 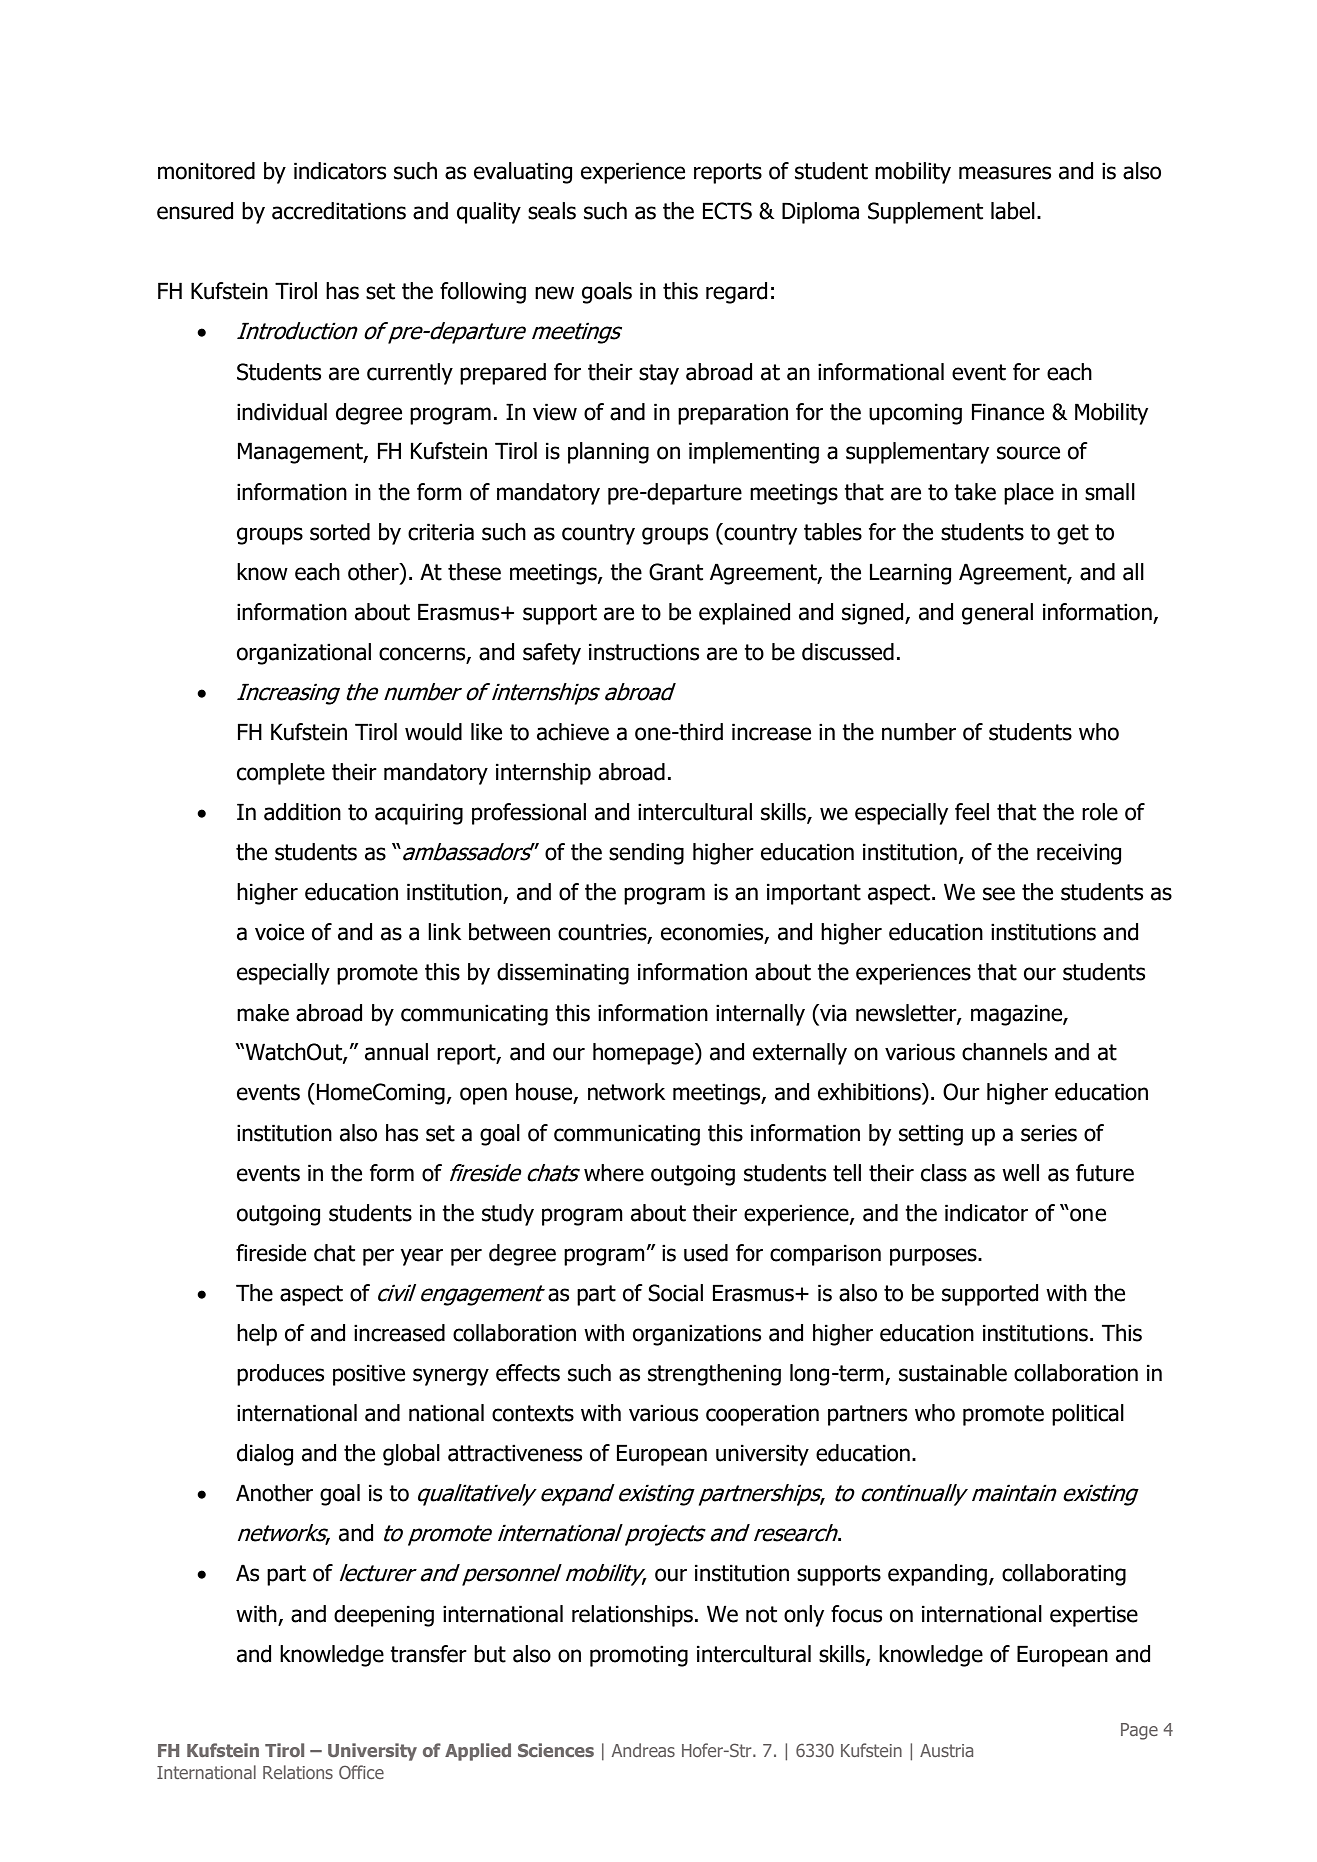 I want to click on seals, so click(x=552, y=211).
